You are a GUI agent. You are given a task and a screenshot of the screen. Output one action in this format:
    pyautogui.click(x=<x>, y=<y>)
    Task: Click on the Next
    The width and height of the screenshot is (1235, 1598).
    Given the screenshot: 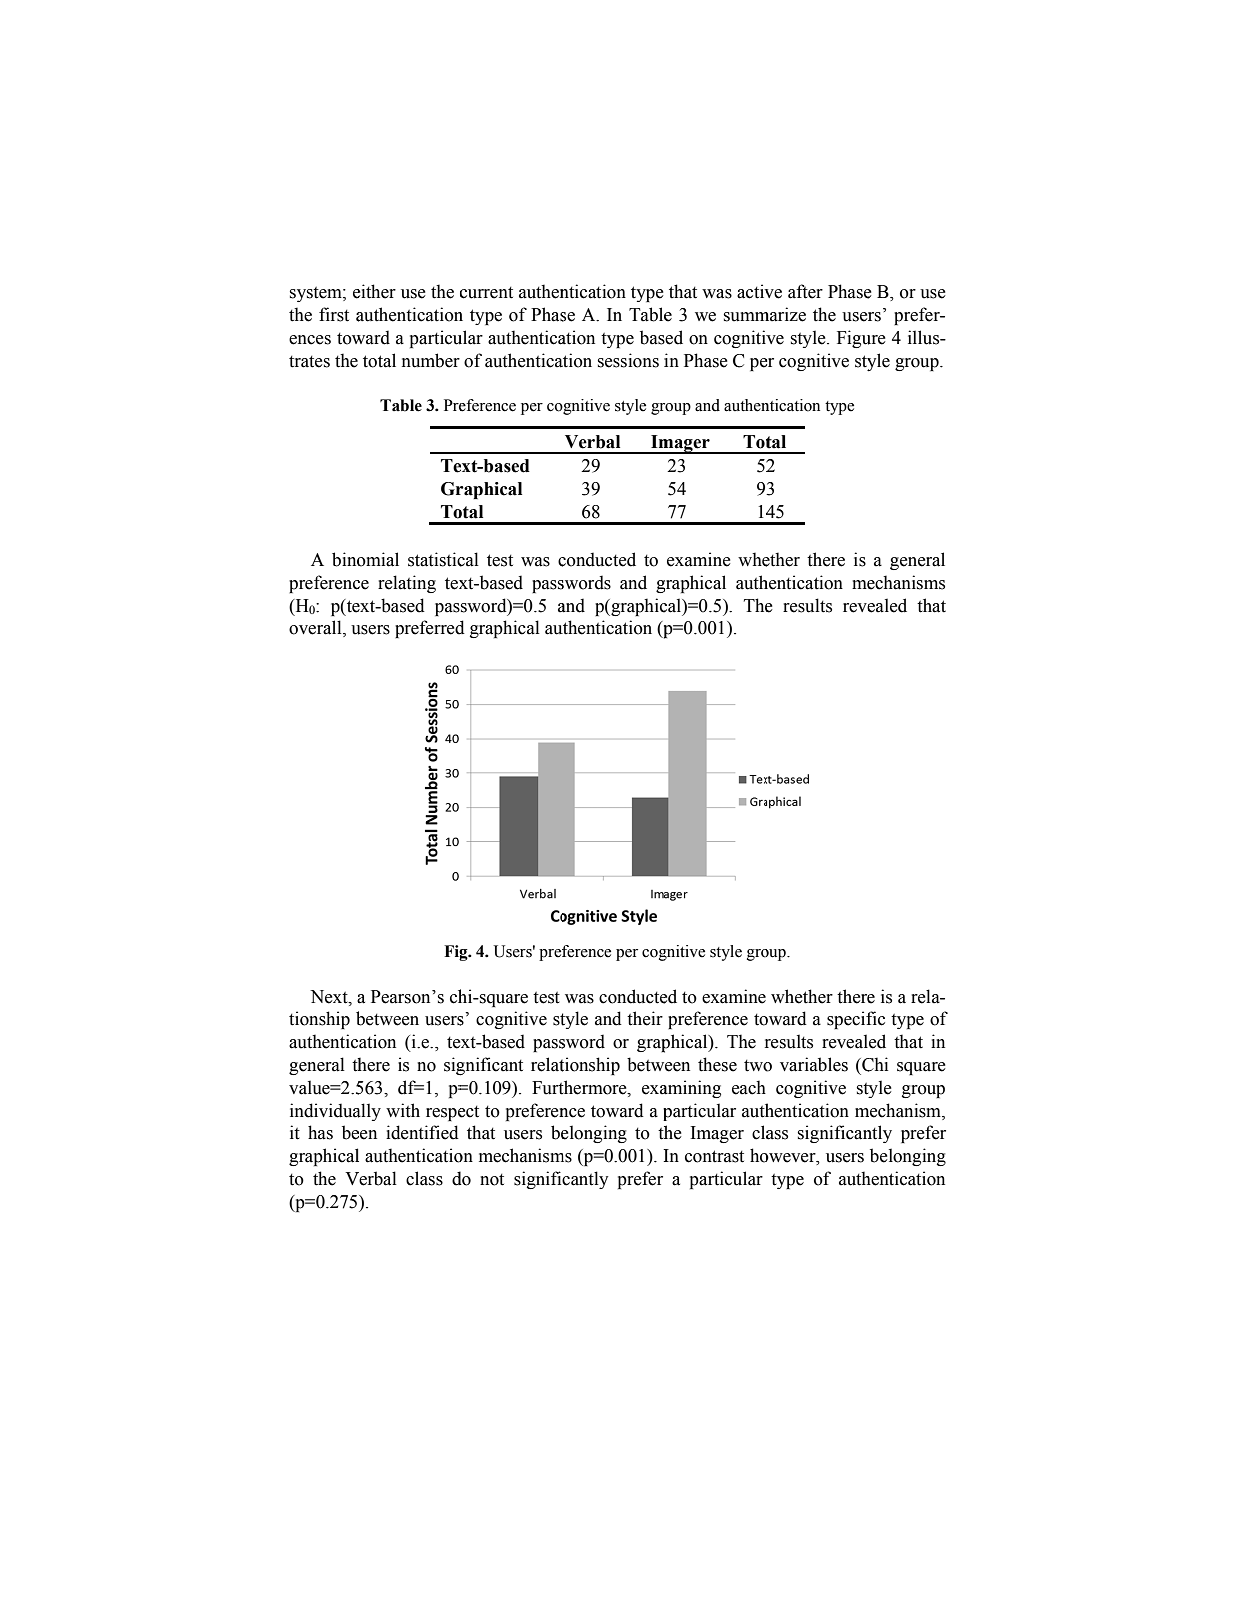 What is the action you would take?
    pyautogui.click(x=330, y=997)
